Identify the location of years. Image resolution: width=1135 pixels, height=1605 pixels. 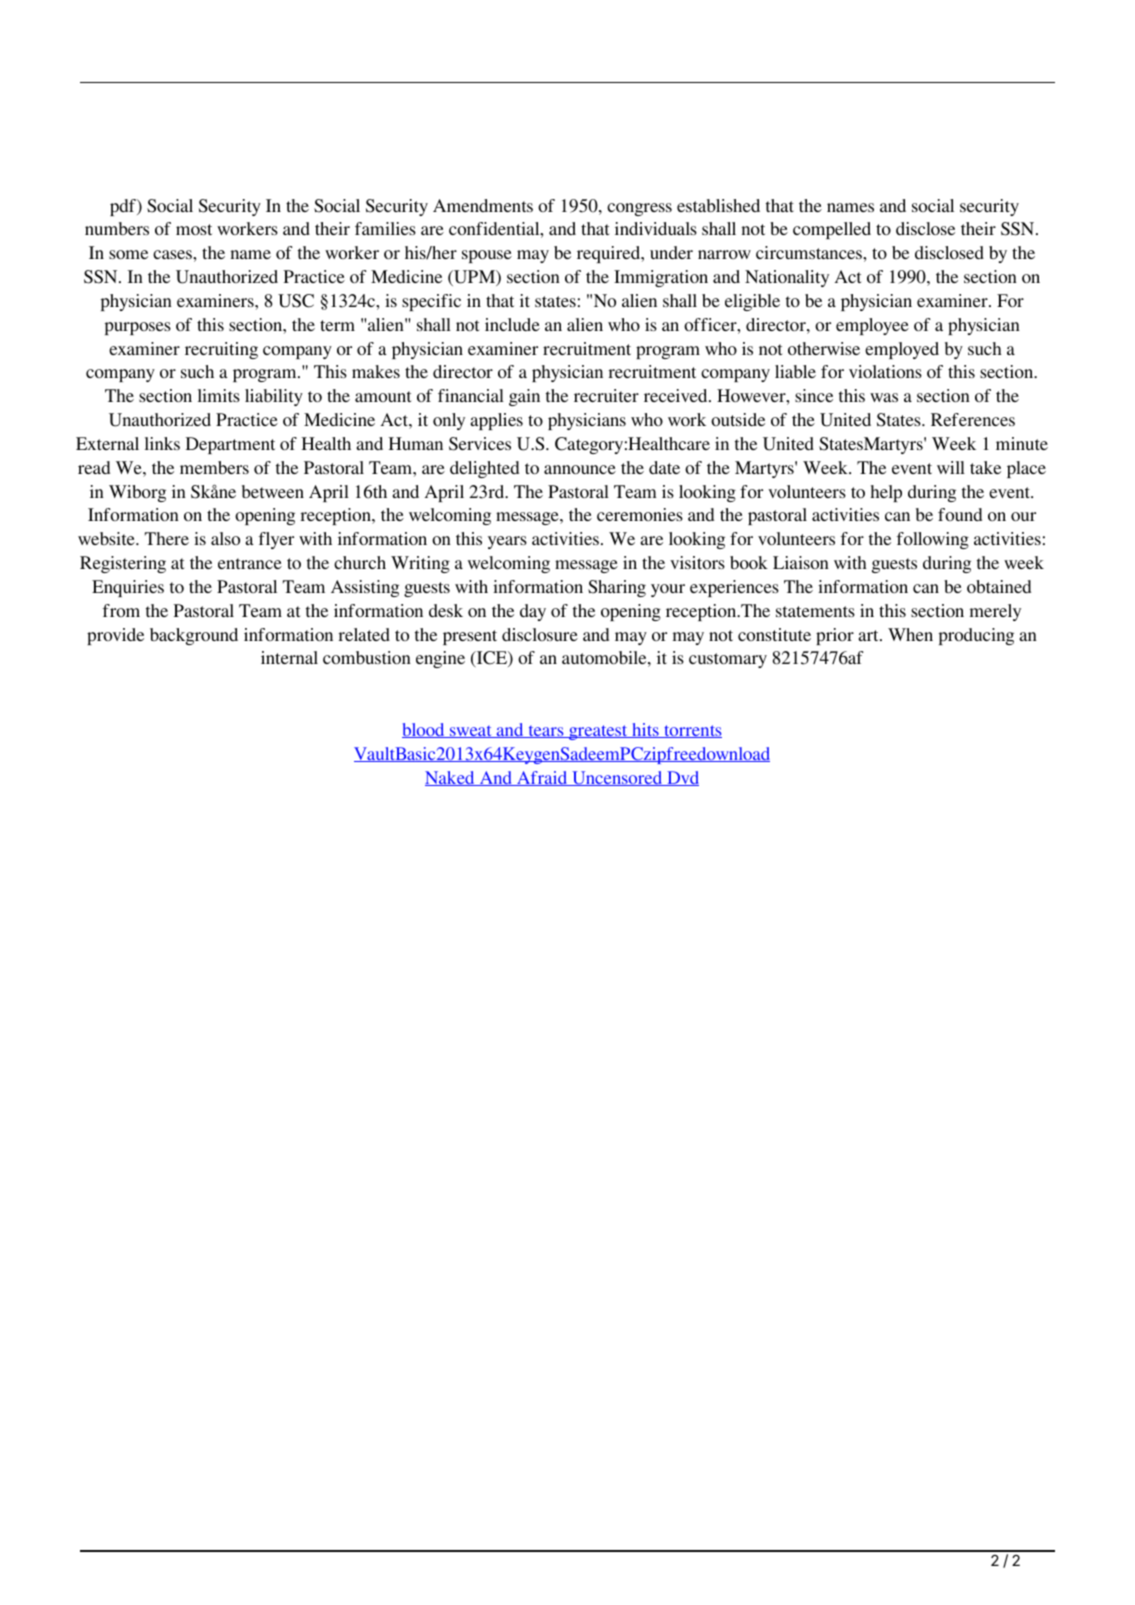
(507, 542).
